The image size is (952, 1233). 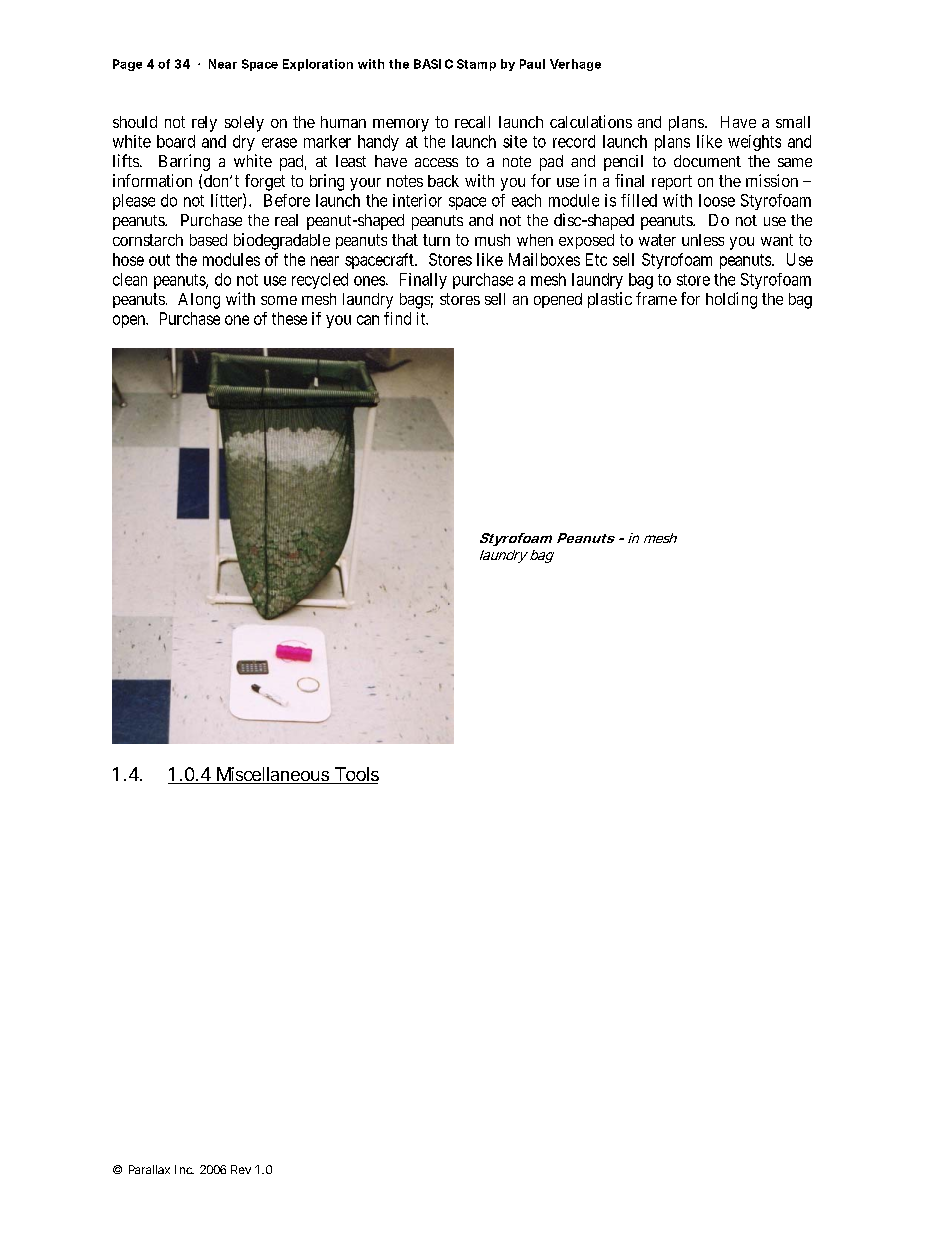 I want to click on frame, so click(x=656, y=298).
